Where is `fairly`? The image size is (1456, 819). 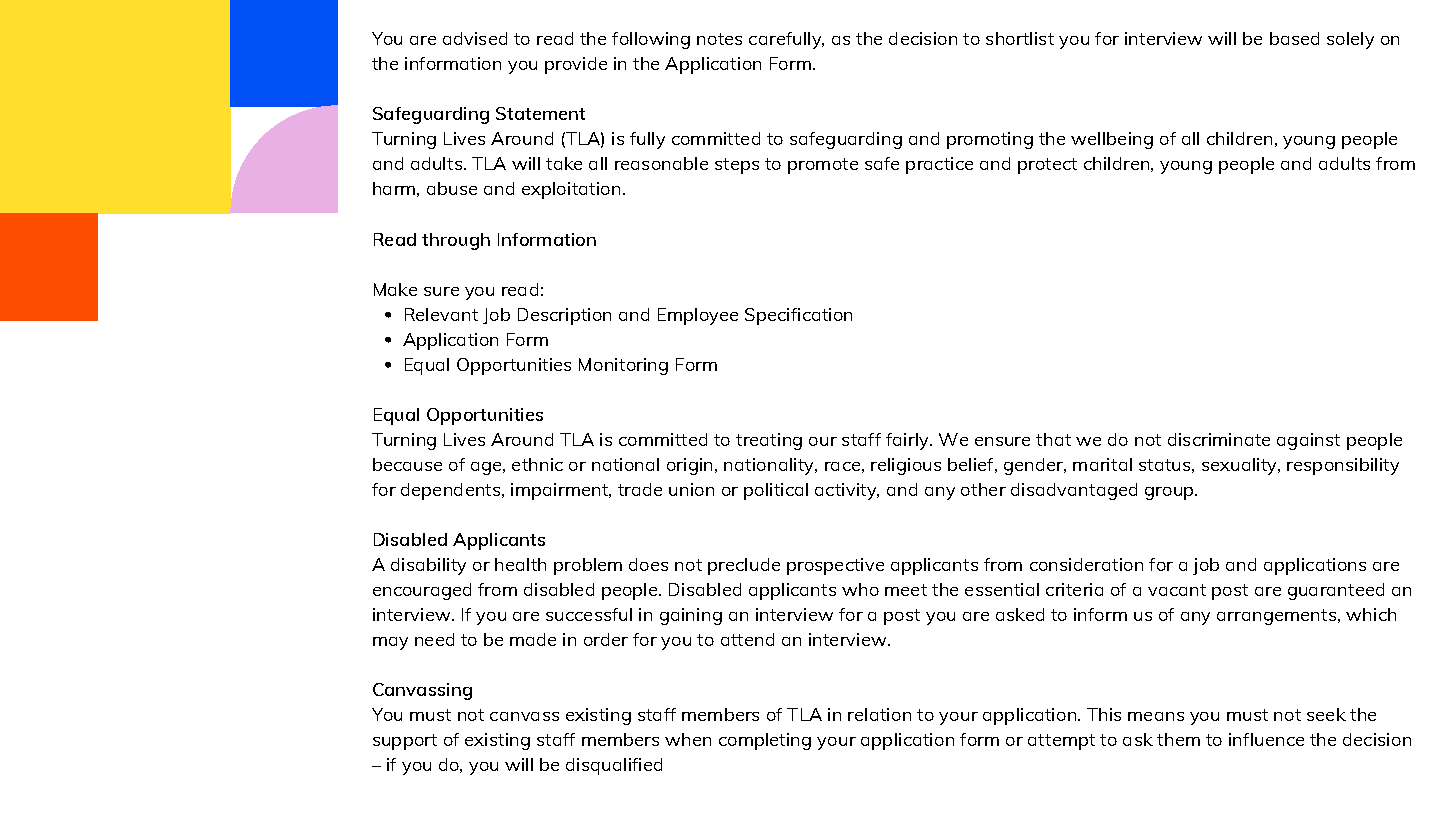 fairly is located at coordinates (908, 441).
